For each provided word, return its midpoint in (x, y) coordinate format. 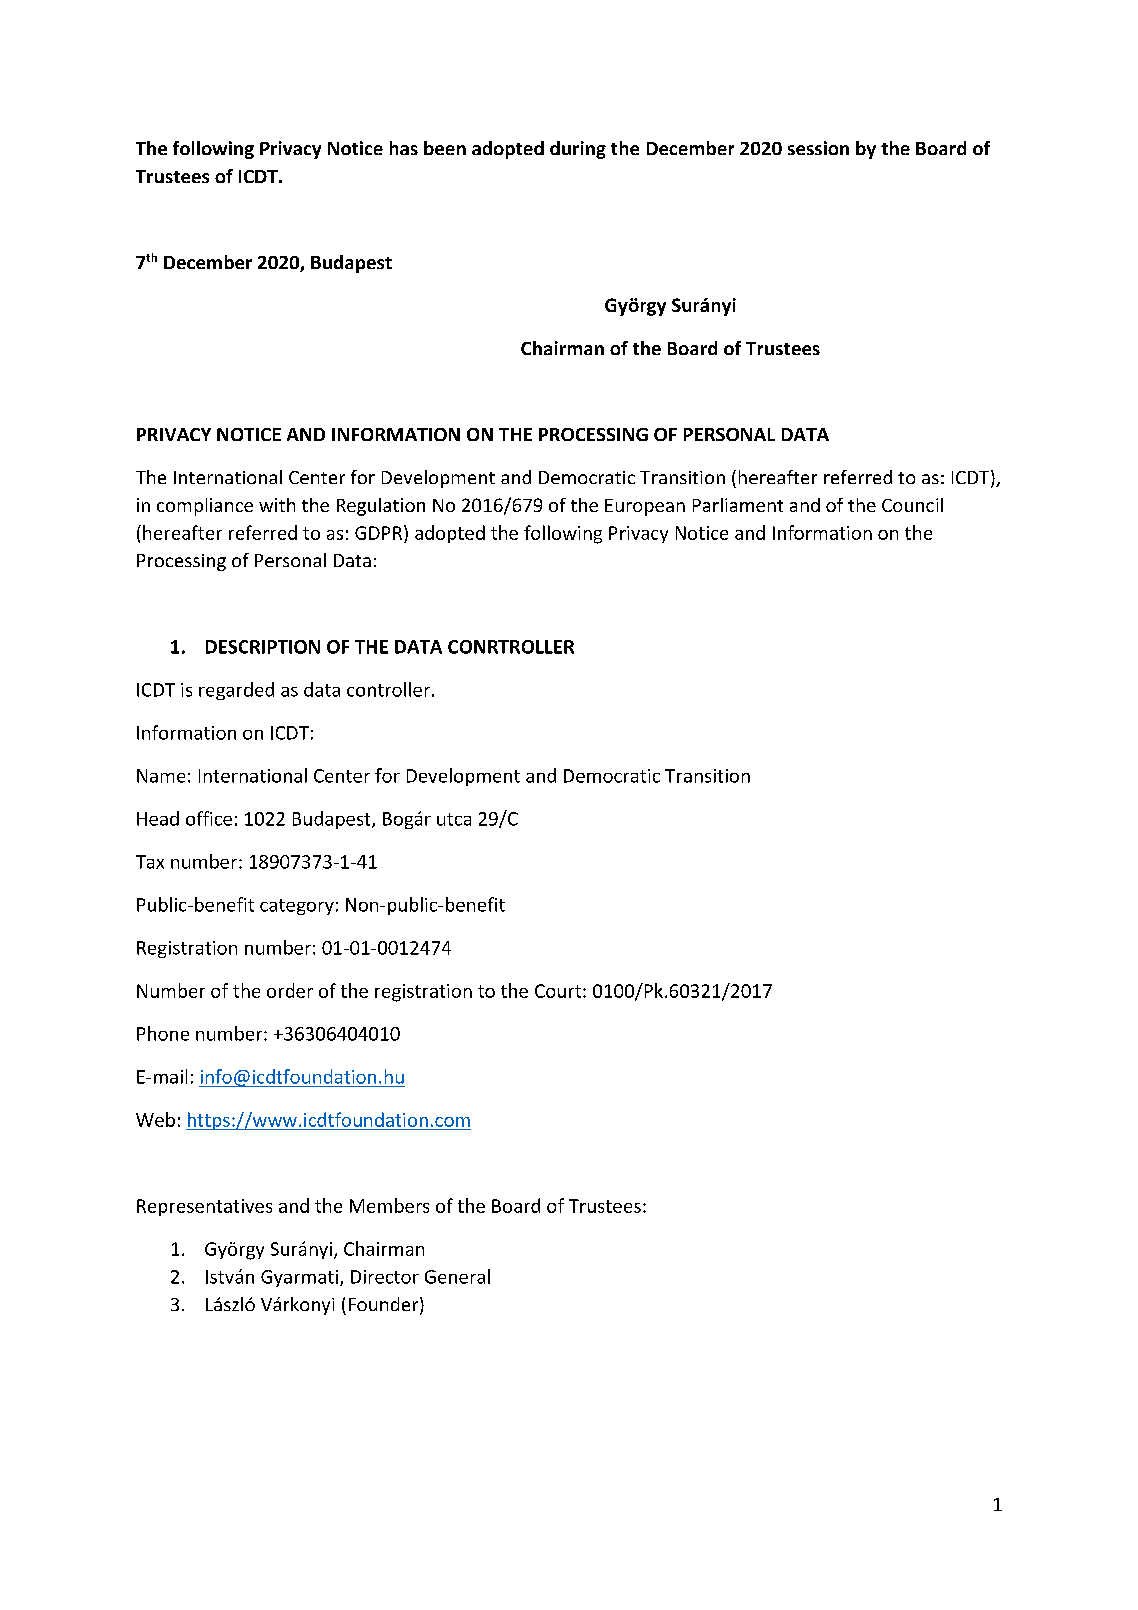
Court (559, 991)
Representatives (204, 1207)
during (578, 150)
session (818, 148)
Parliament (738, 505)
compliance (205, 507)
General (457, 1276)
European (645, 507)
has (404, 148)
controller (388, 689)
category (297, 907)
